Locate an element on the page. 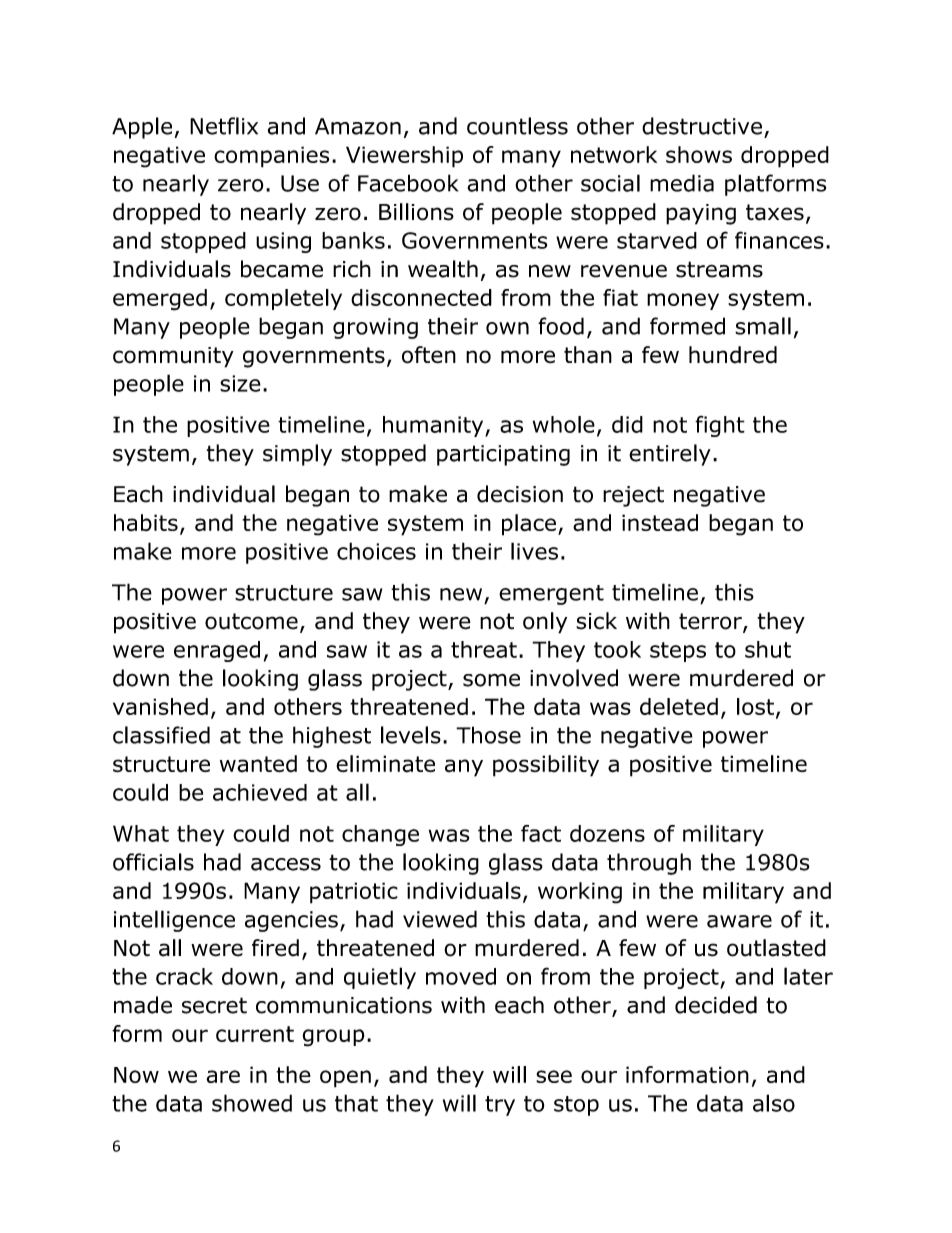 Image resolution: width=952 pixels, height=1233 pixels. hundred is located at coordinates (733, 355).
